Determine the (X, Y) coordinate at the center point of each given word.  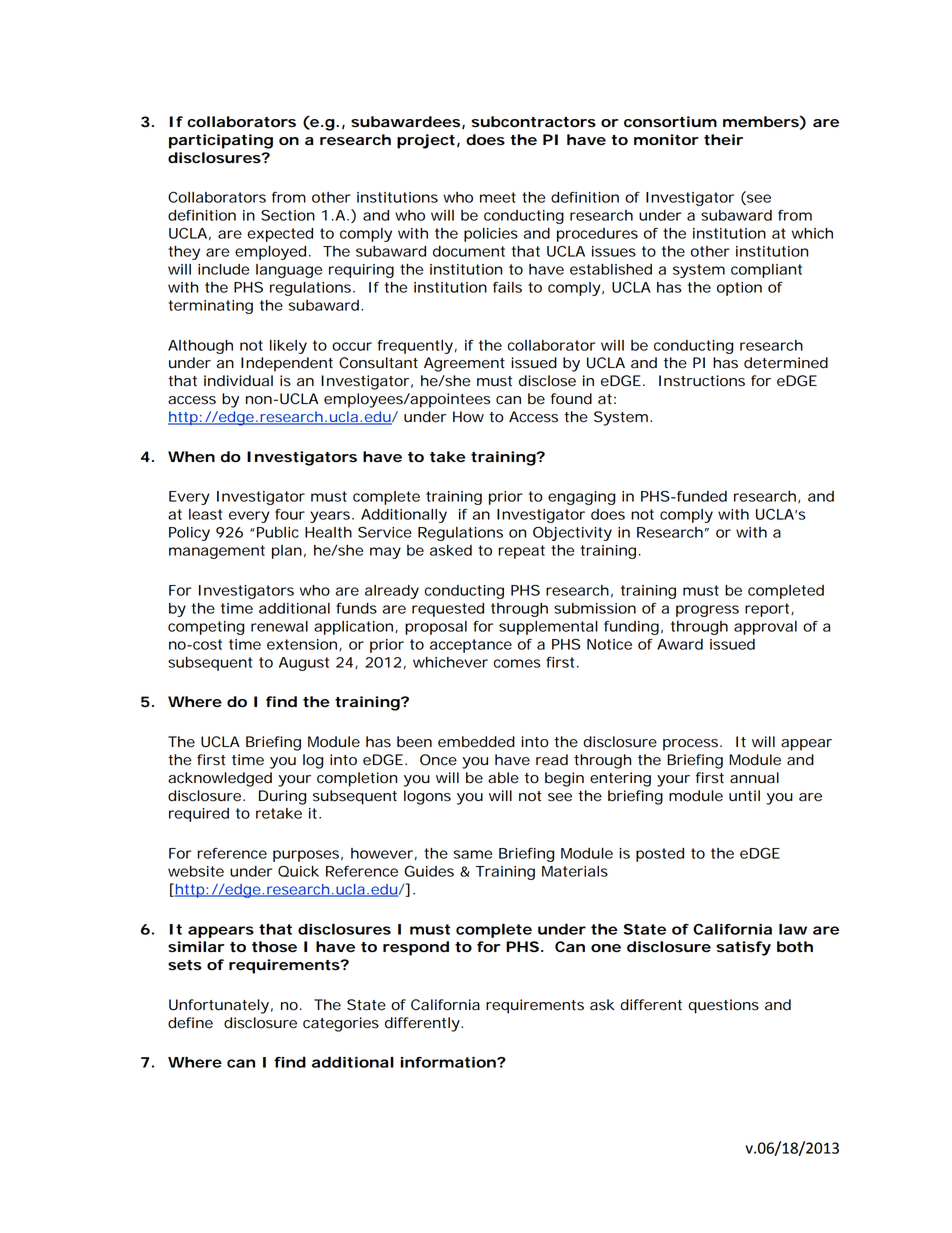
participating (221, 141)
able (503, 778)
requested (448, 610)
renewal (279, 626)
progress (707, 611)
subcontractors (533, 122)
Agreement (464, 364)
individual (238, 381)
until (744, 796)
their (723, 139)
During (282, 797)
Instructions (702, 381)
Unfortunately (219, 1006)
